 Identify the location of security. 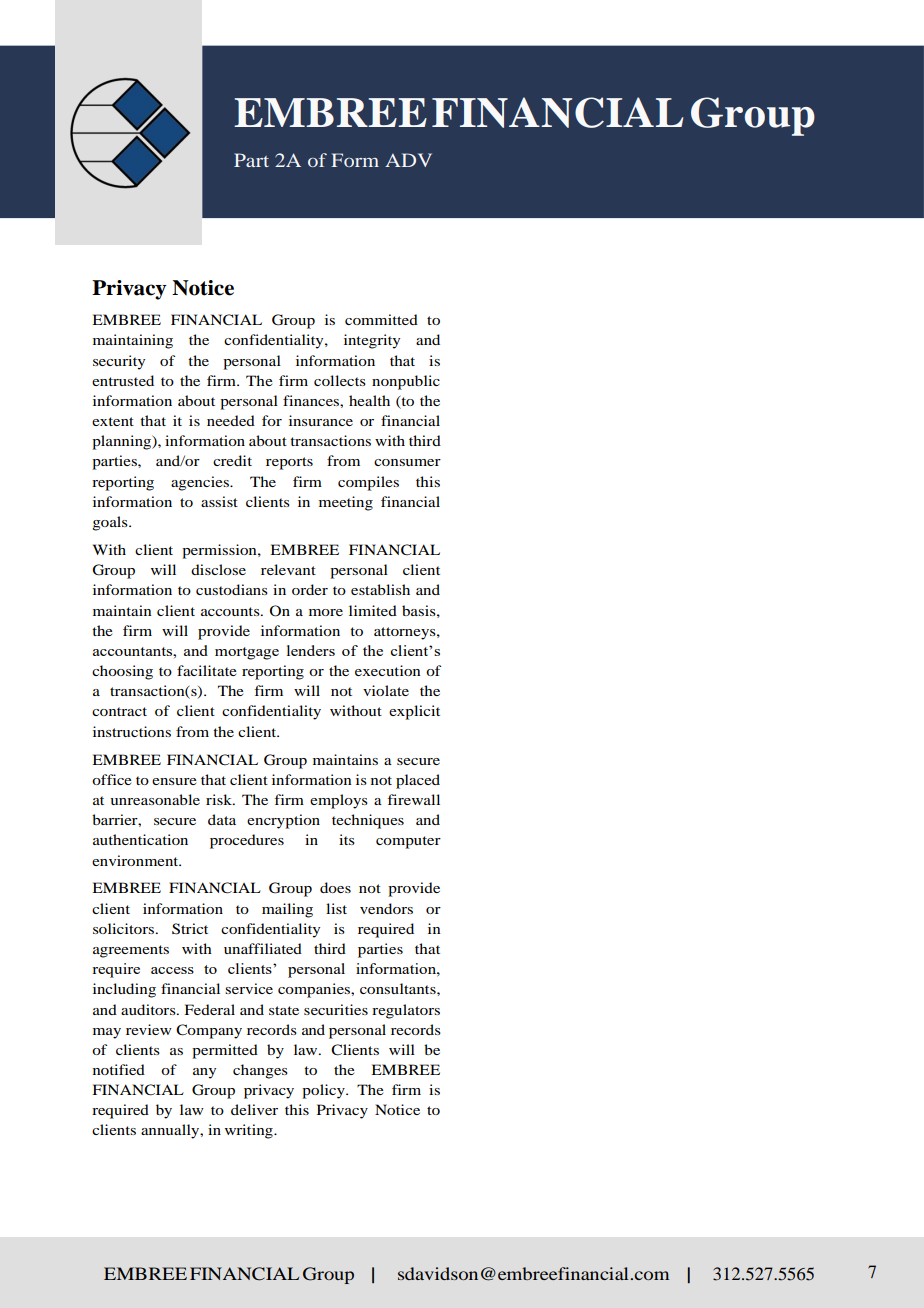
(119, 362).
